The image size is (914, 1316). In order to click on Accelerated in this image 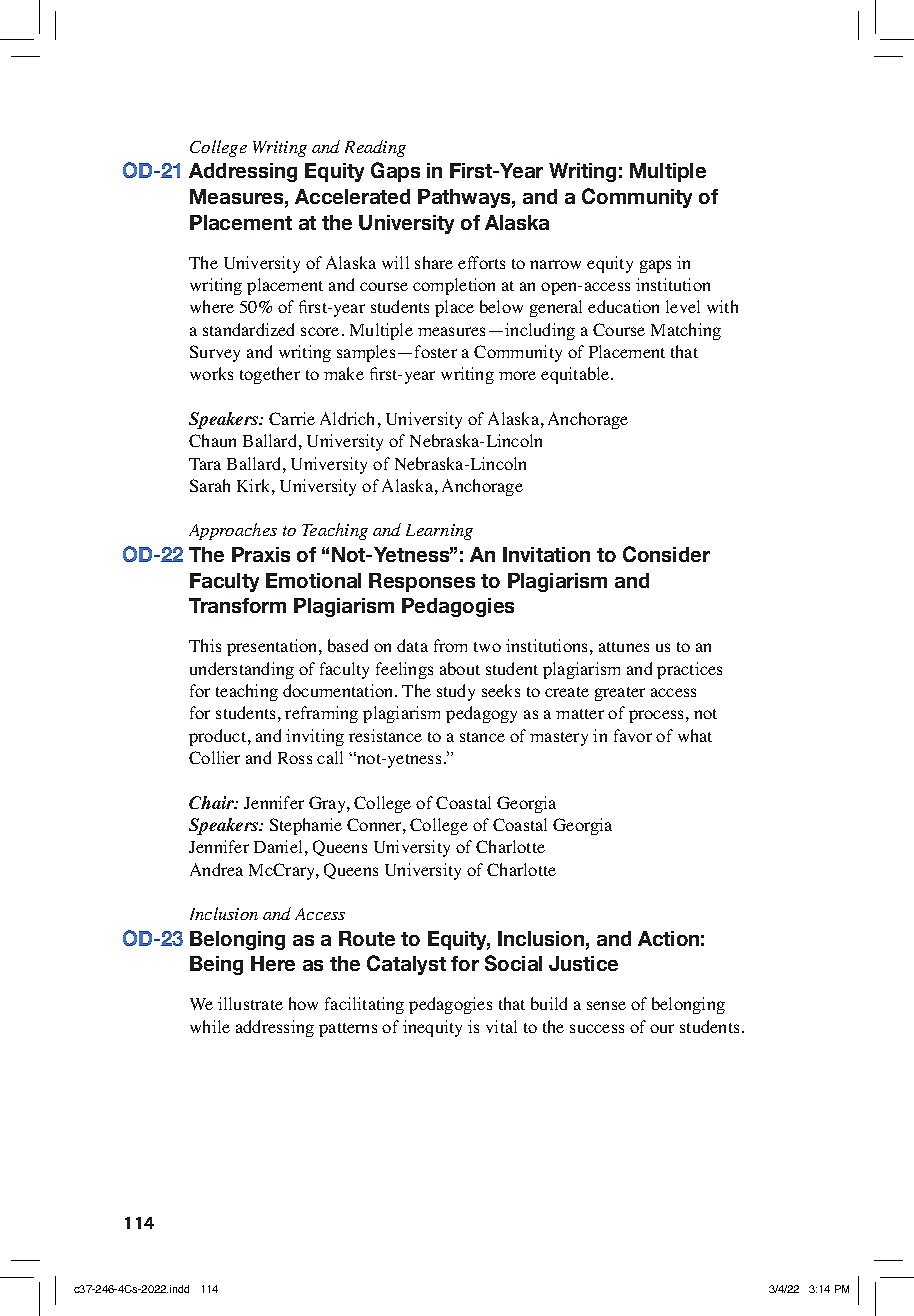, I will do `click(352, 196)`.
